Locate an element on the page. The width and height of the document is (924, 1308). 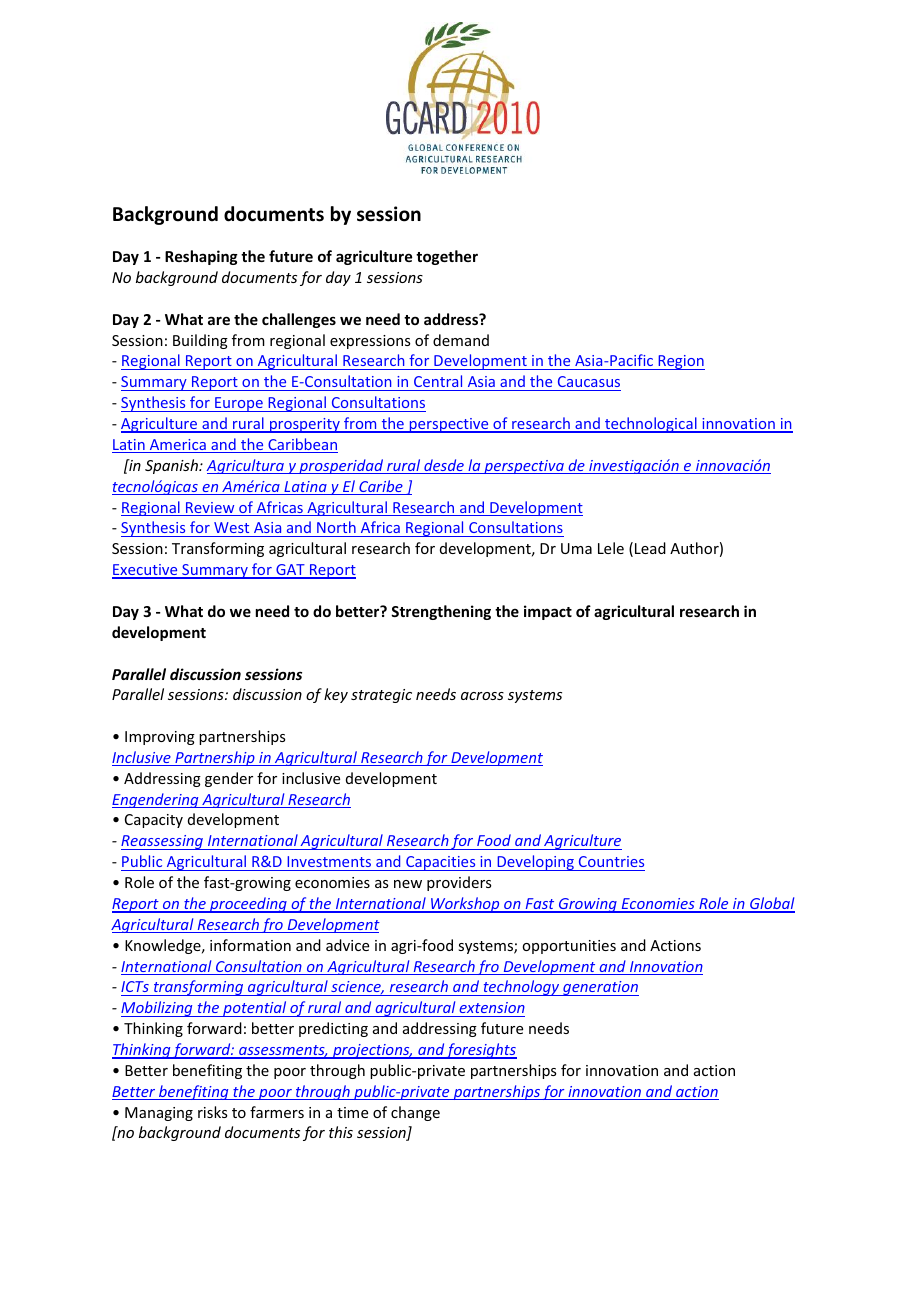
Capacities is located at coordinates (441, 863).
